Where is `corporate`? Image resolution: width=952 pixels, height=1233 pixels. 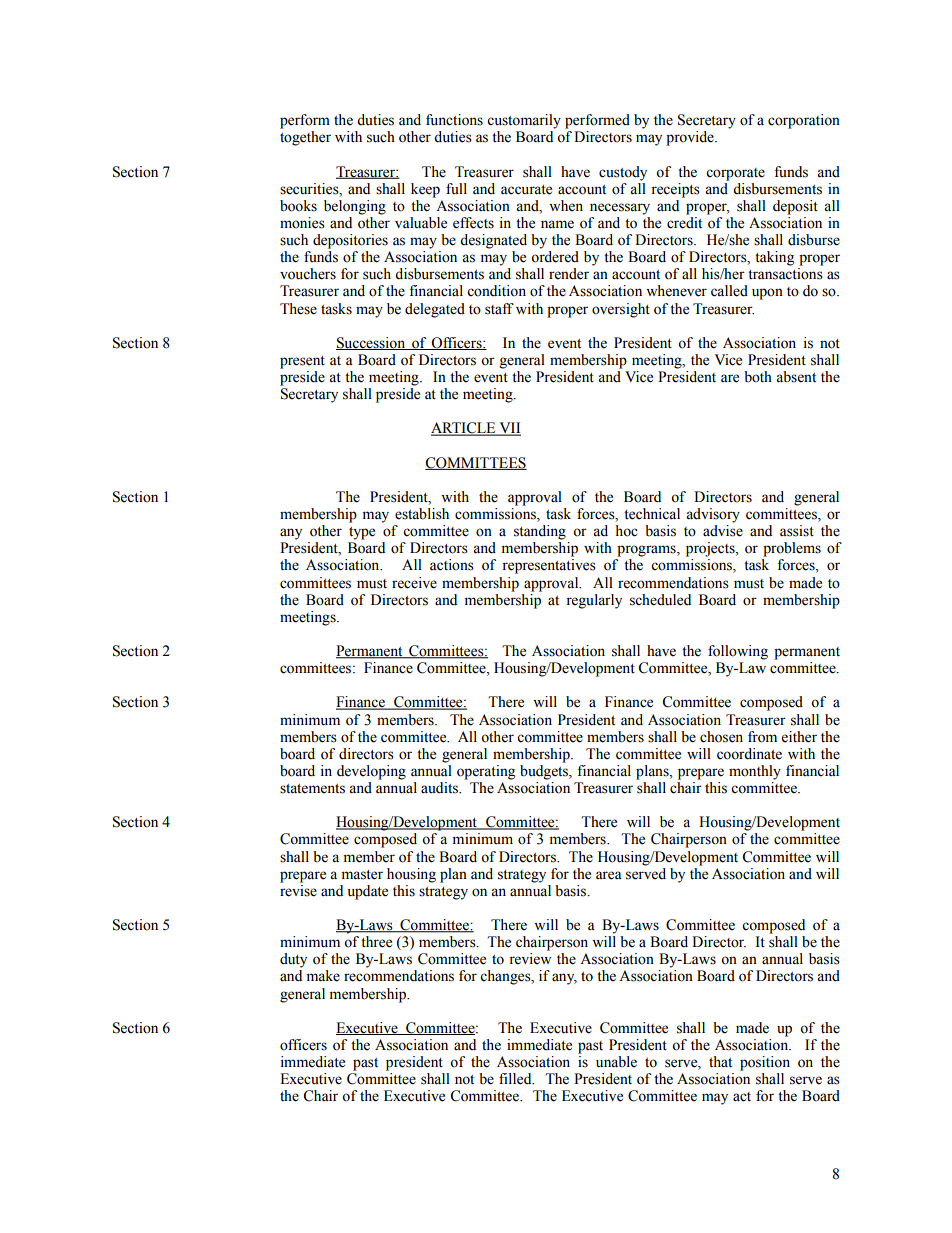 corporate is located at coordinates (735, 174).
